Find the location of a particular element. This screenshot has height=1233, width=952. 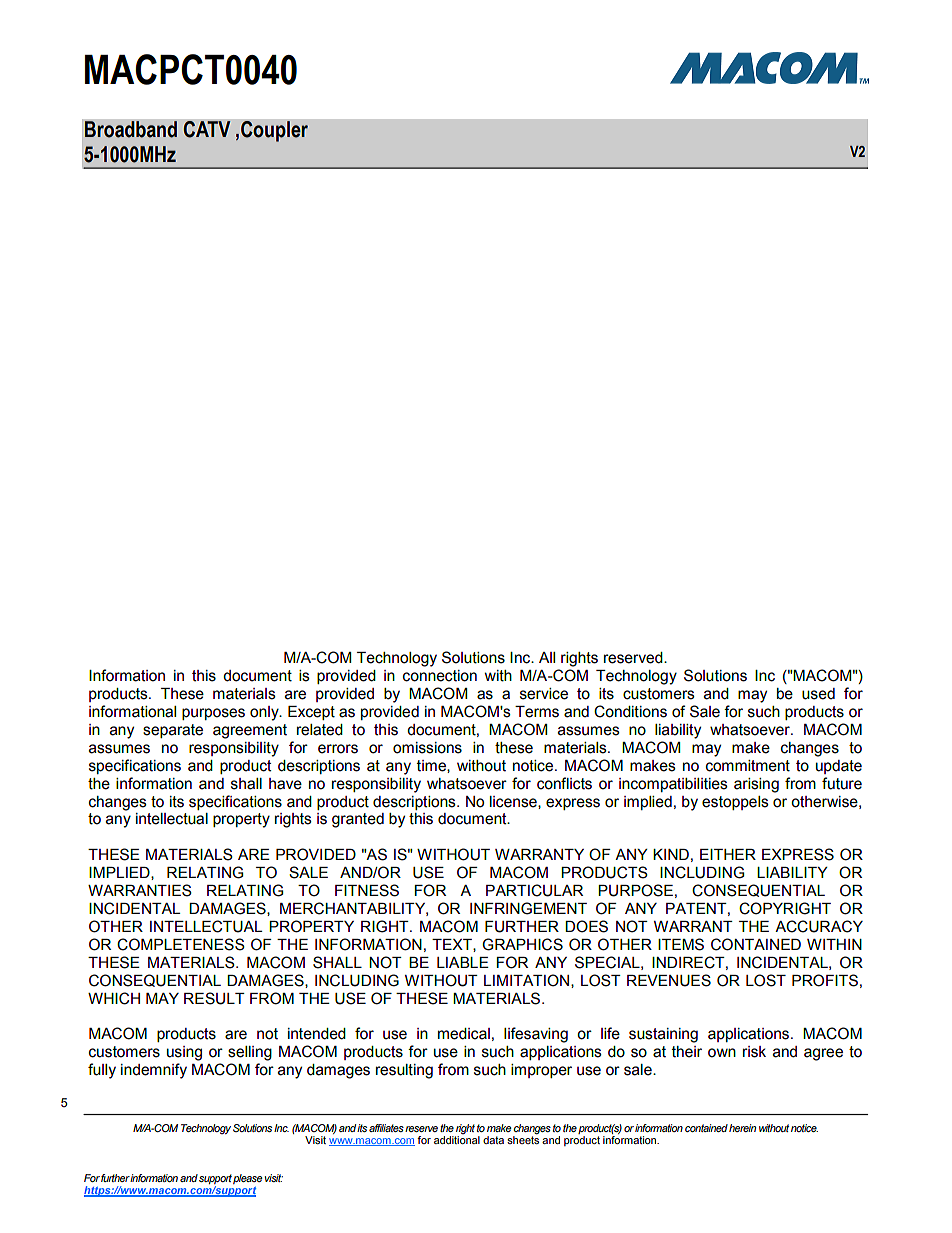

connection is located at coordinates (440, 676).
